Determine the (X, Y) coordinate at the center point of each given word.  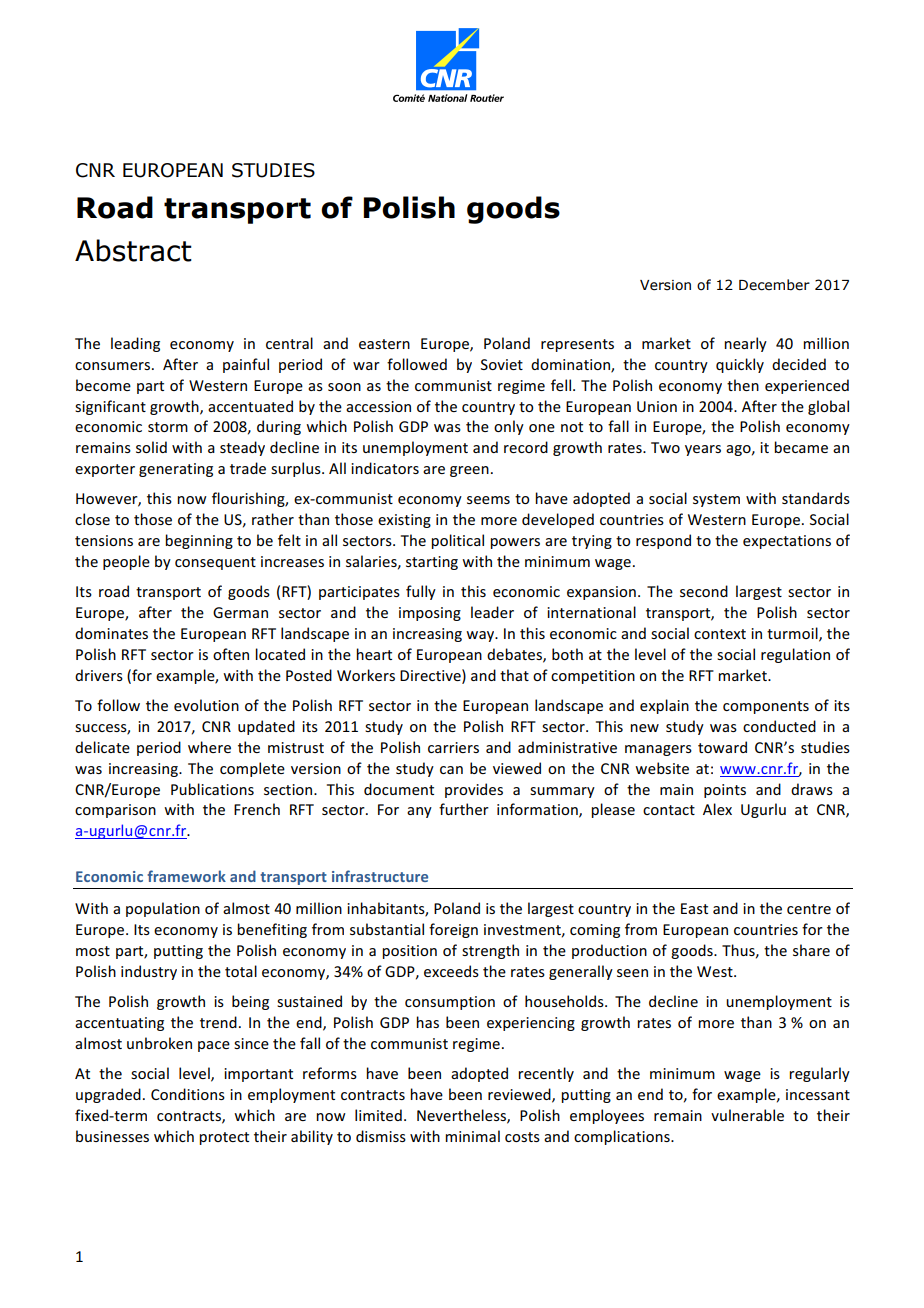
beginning (199, 541)
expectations (787, 542)
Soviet (502, 364)
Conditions (188, 1094)
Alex (717, 809)
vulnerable (747, 1115)
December (774, 285)
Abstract (133, 250)
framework (186, 876)
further (464, 809)
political (457, 541)
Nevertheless (462, 1116)
